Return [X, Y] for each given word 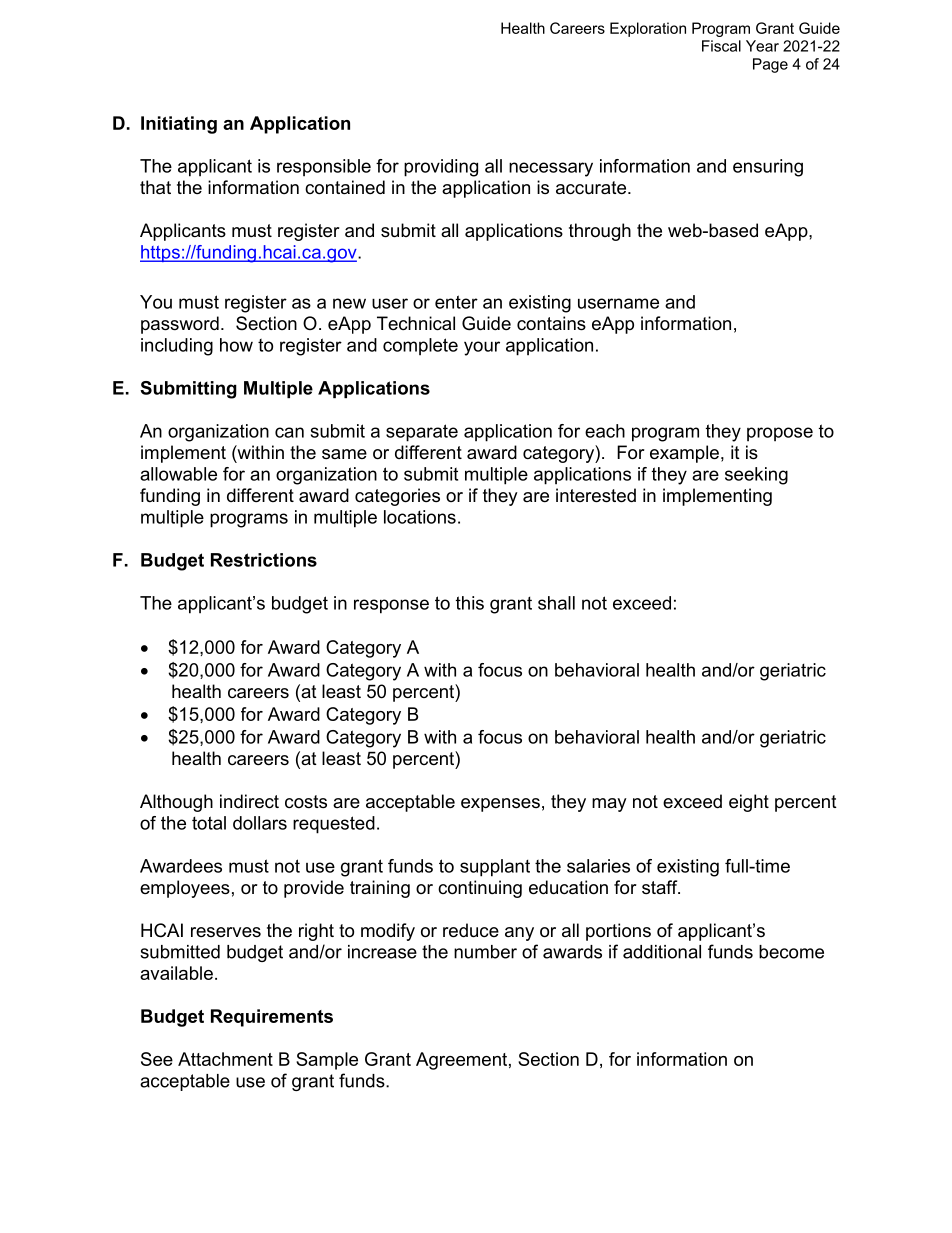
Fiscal [721, 46]
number [485, 952]
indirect [249, 801]
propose [780, 434]
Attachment [225, 1059]
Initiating [179, 125]
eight [749, 803]
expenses [500, 805]
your [482, 348]
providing [441, 168]
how [236, 345]
